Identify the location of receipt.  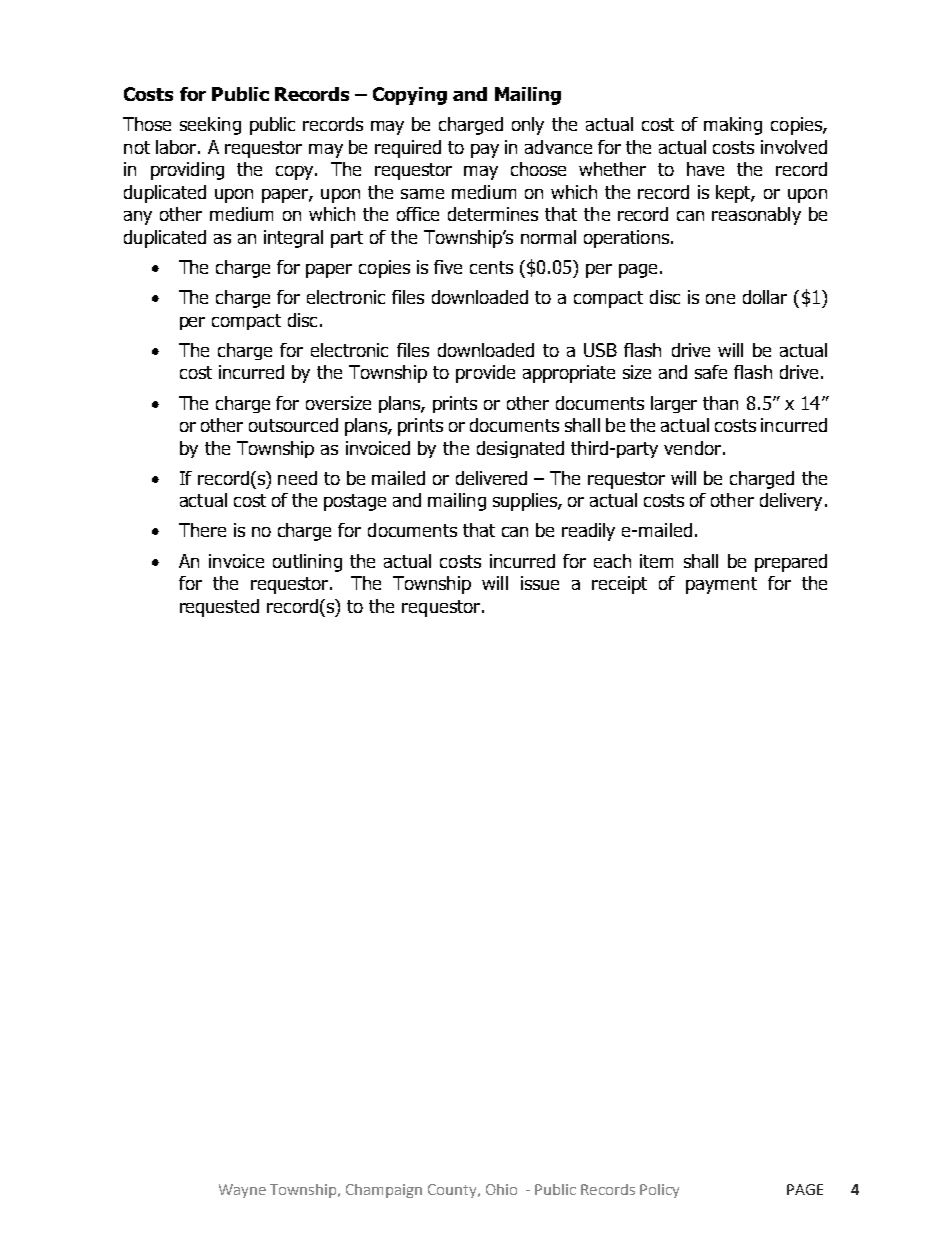
(619, 585).
